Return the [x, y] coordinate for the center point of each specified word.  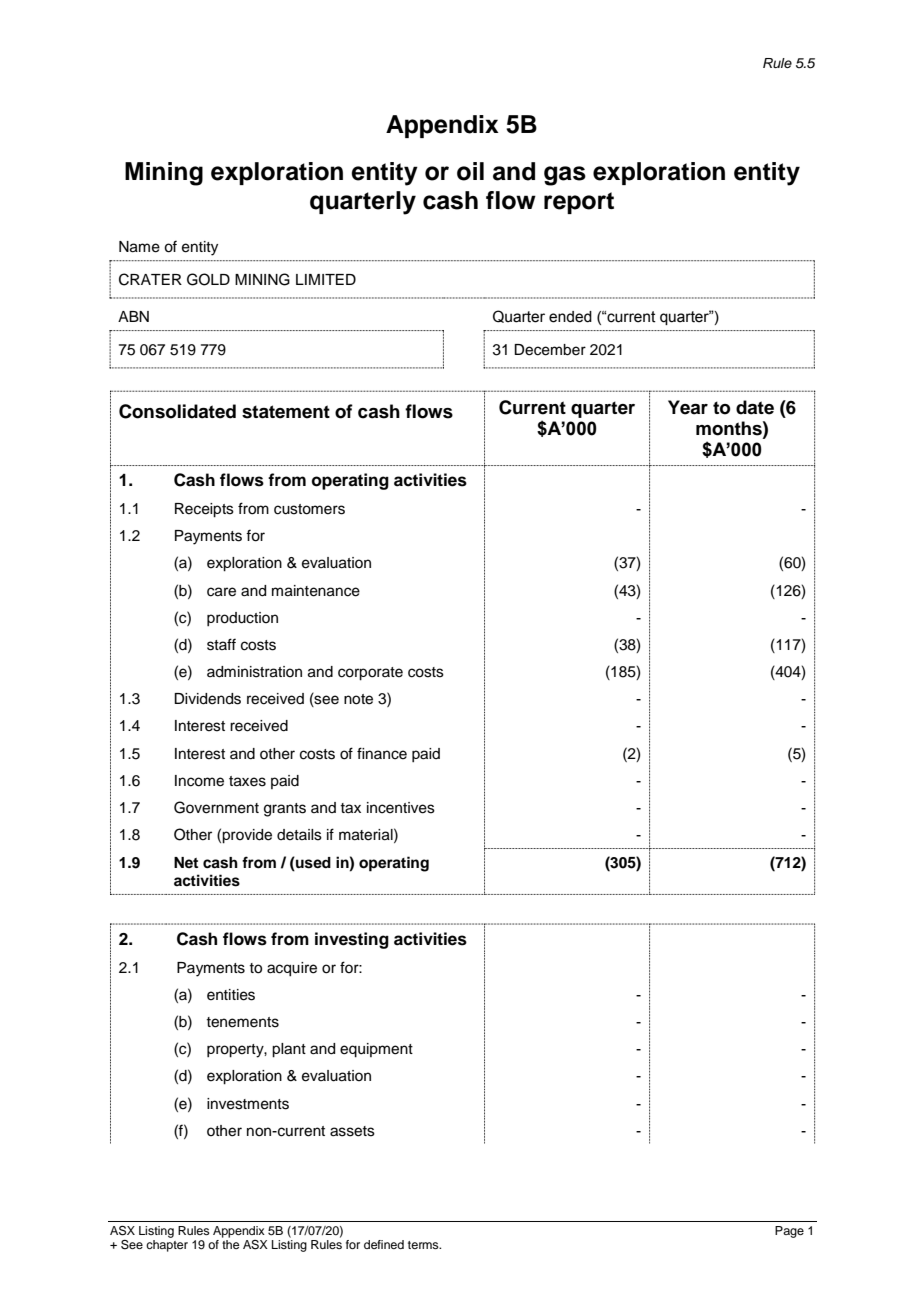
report [579, 203]
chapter [167, 1246]
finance [382, 753]
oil [470, 171]
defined [384, 1244]
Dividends [207, 699]
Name [139, 247]
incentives [401, 808]
